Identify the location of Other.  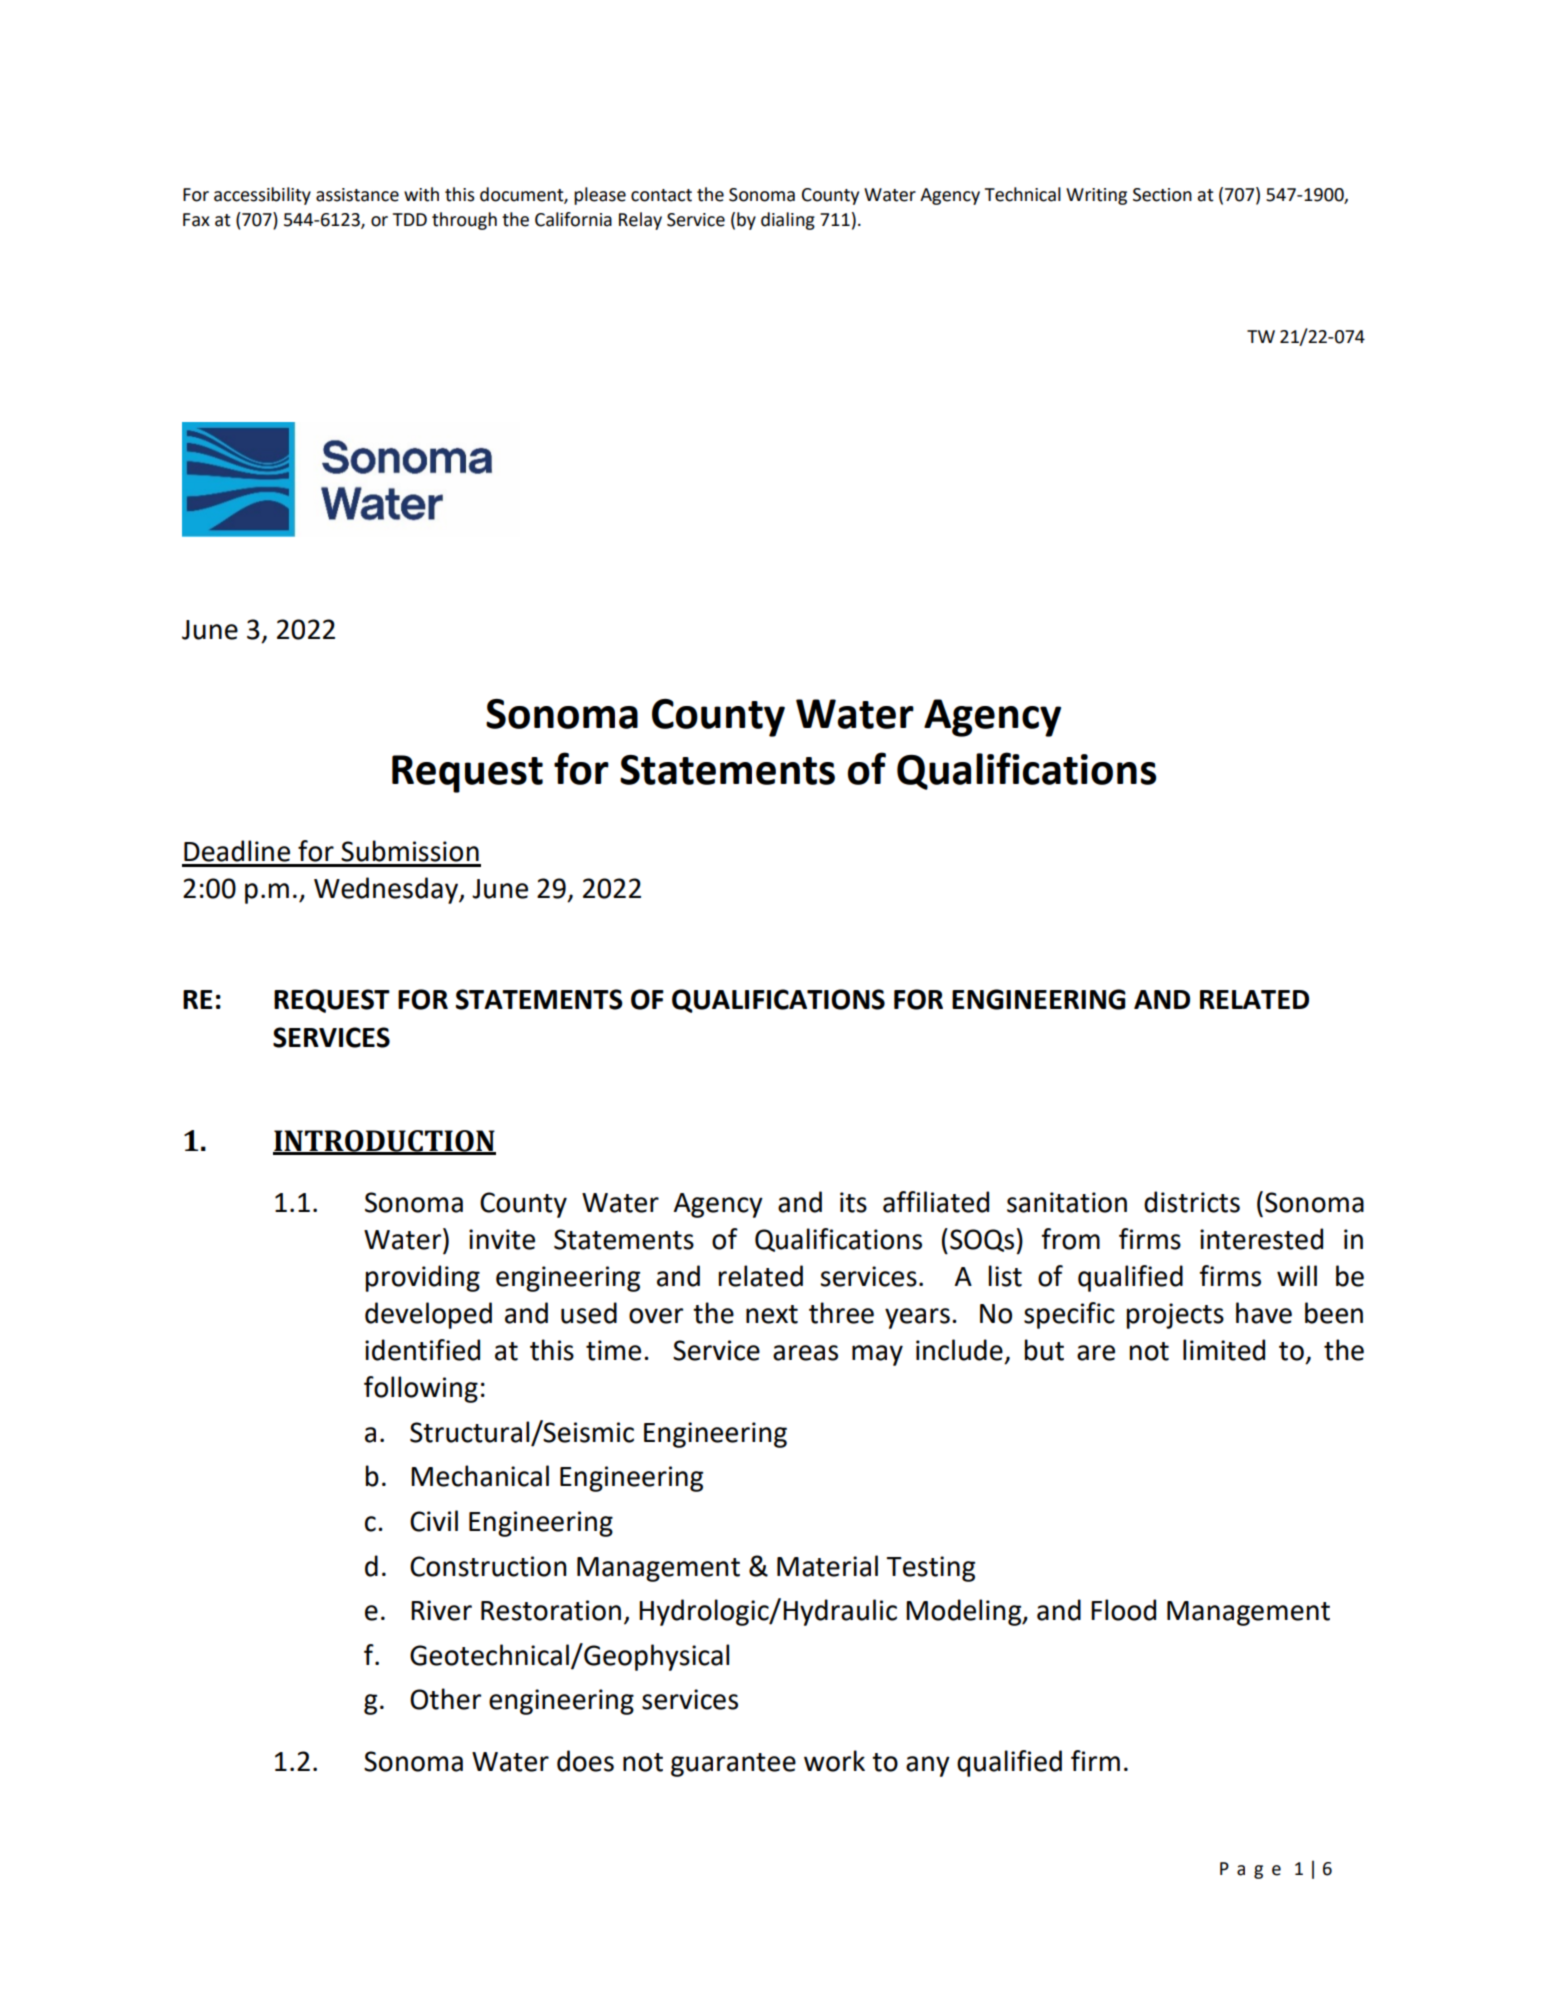
(445, 1699).
